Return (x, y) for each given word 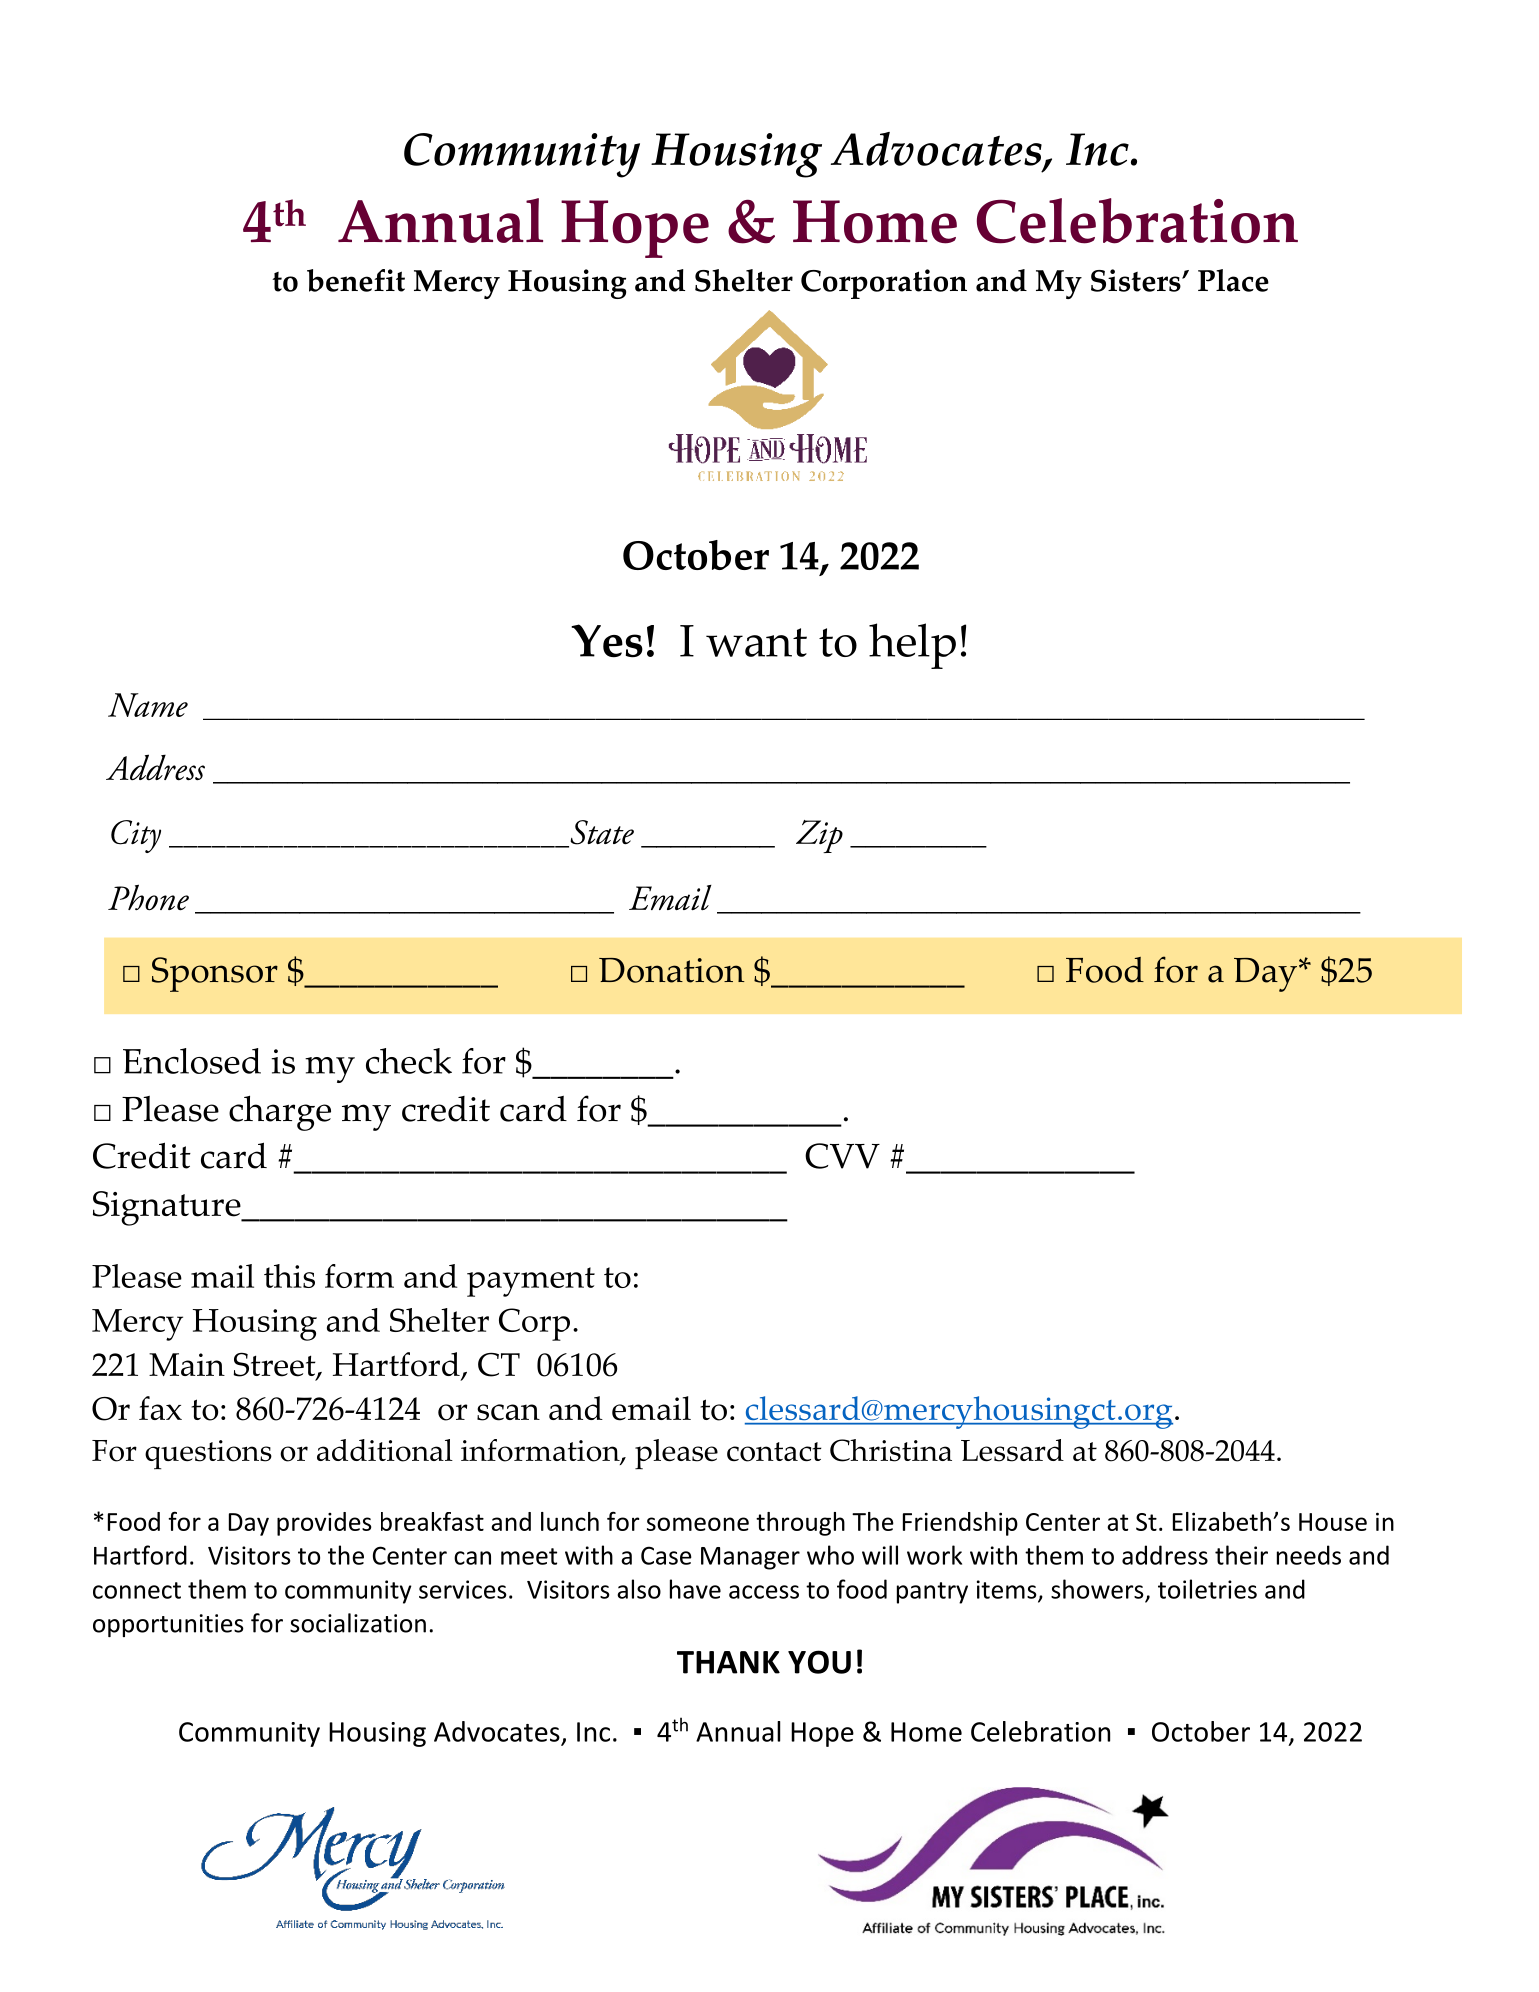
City (136, 836)
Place (1233, 280)
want (756, 642)
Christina (891, 1450)
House (1333, 1522)
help (912, 646)
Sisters (1137, 280)
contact (774, 1452)
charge (280, 1113)
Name (148, 705)
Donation (672, 970)
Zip (819, 836)
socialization (358, 1623)
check (409, 1061)
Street (276, 1365)
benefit (356, 280)
